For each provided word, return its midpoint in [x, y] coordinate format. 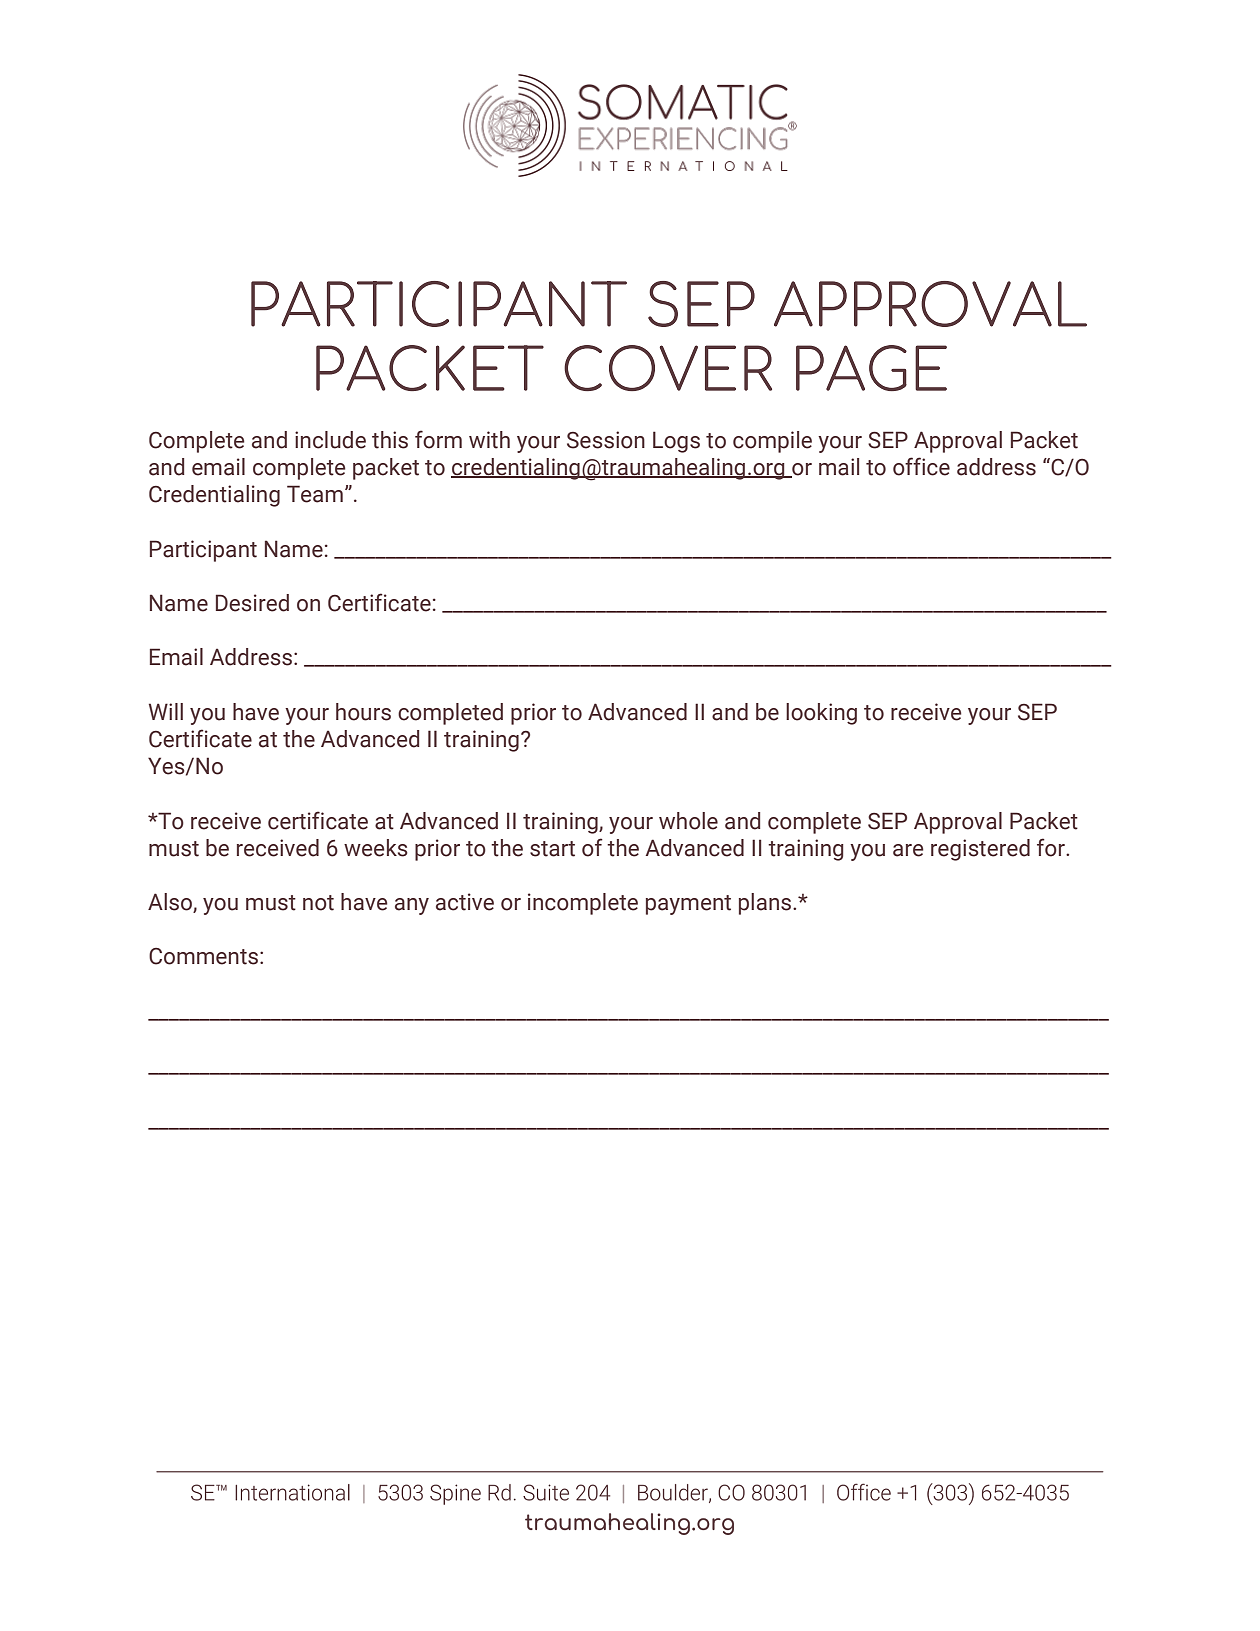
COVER [668, 368]
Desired [252, 603]
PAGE [871, 368]
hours [363, 712]
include [330, 440]
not [318, 903]
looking [821, 714]
